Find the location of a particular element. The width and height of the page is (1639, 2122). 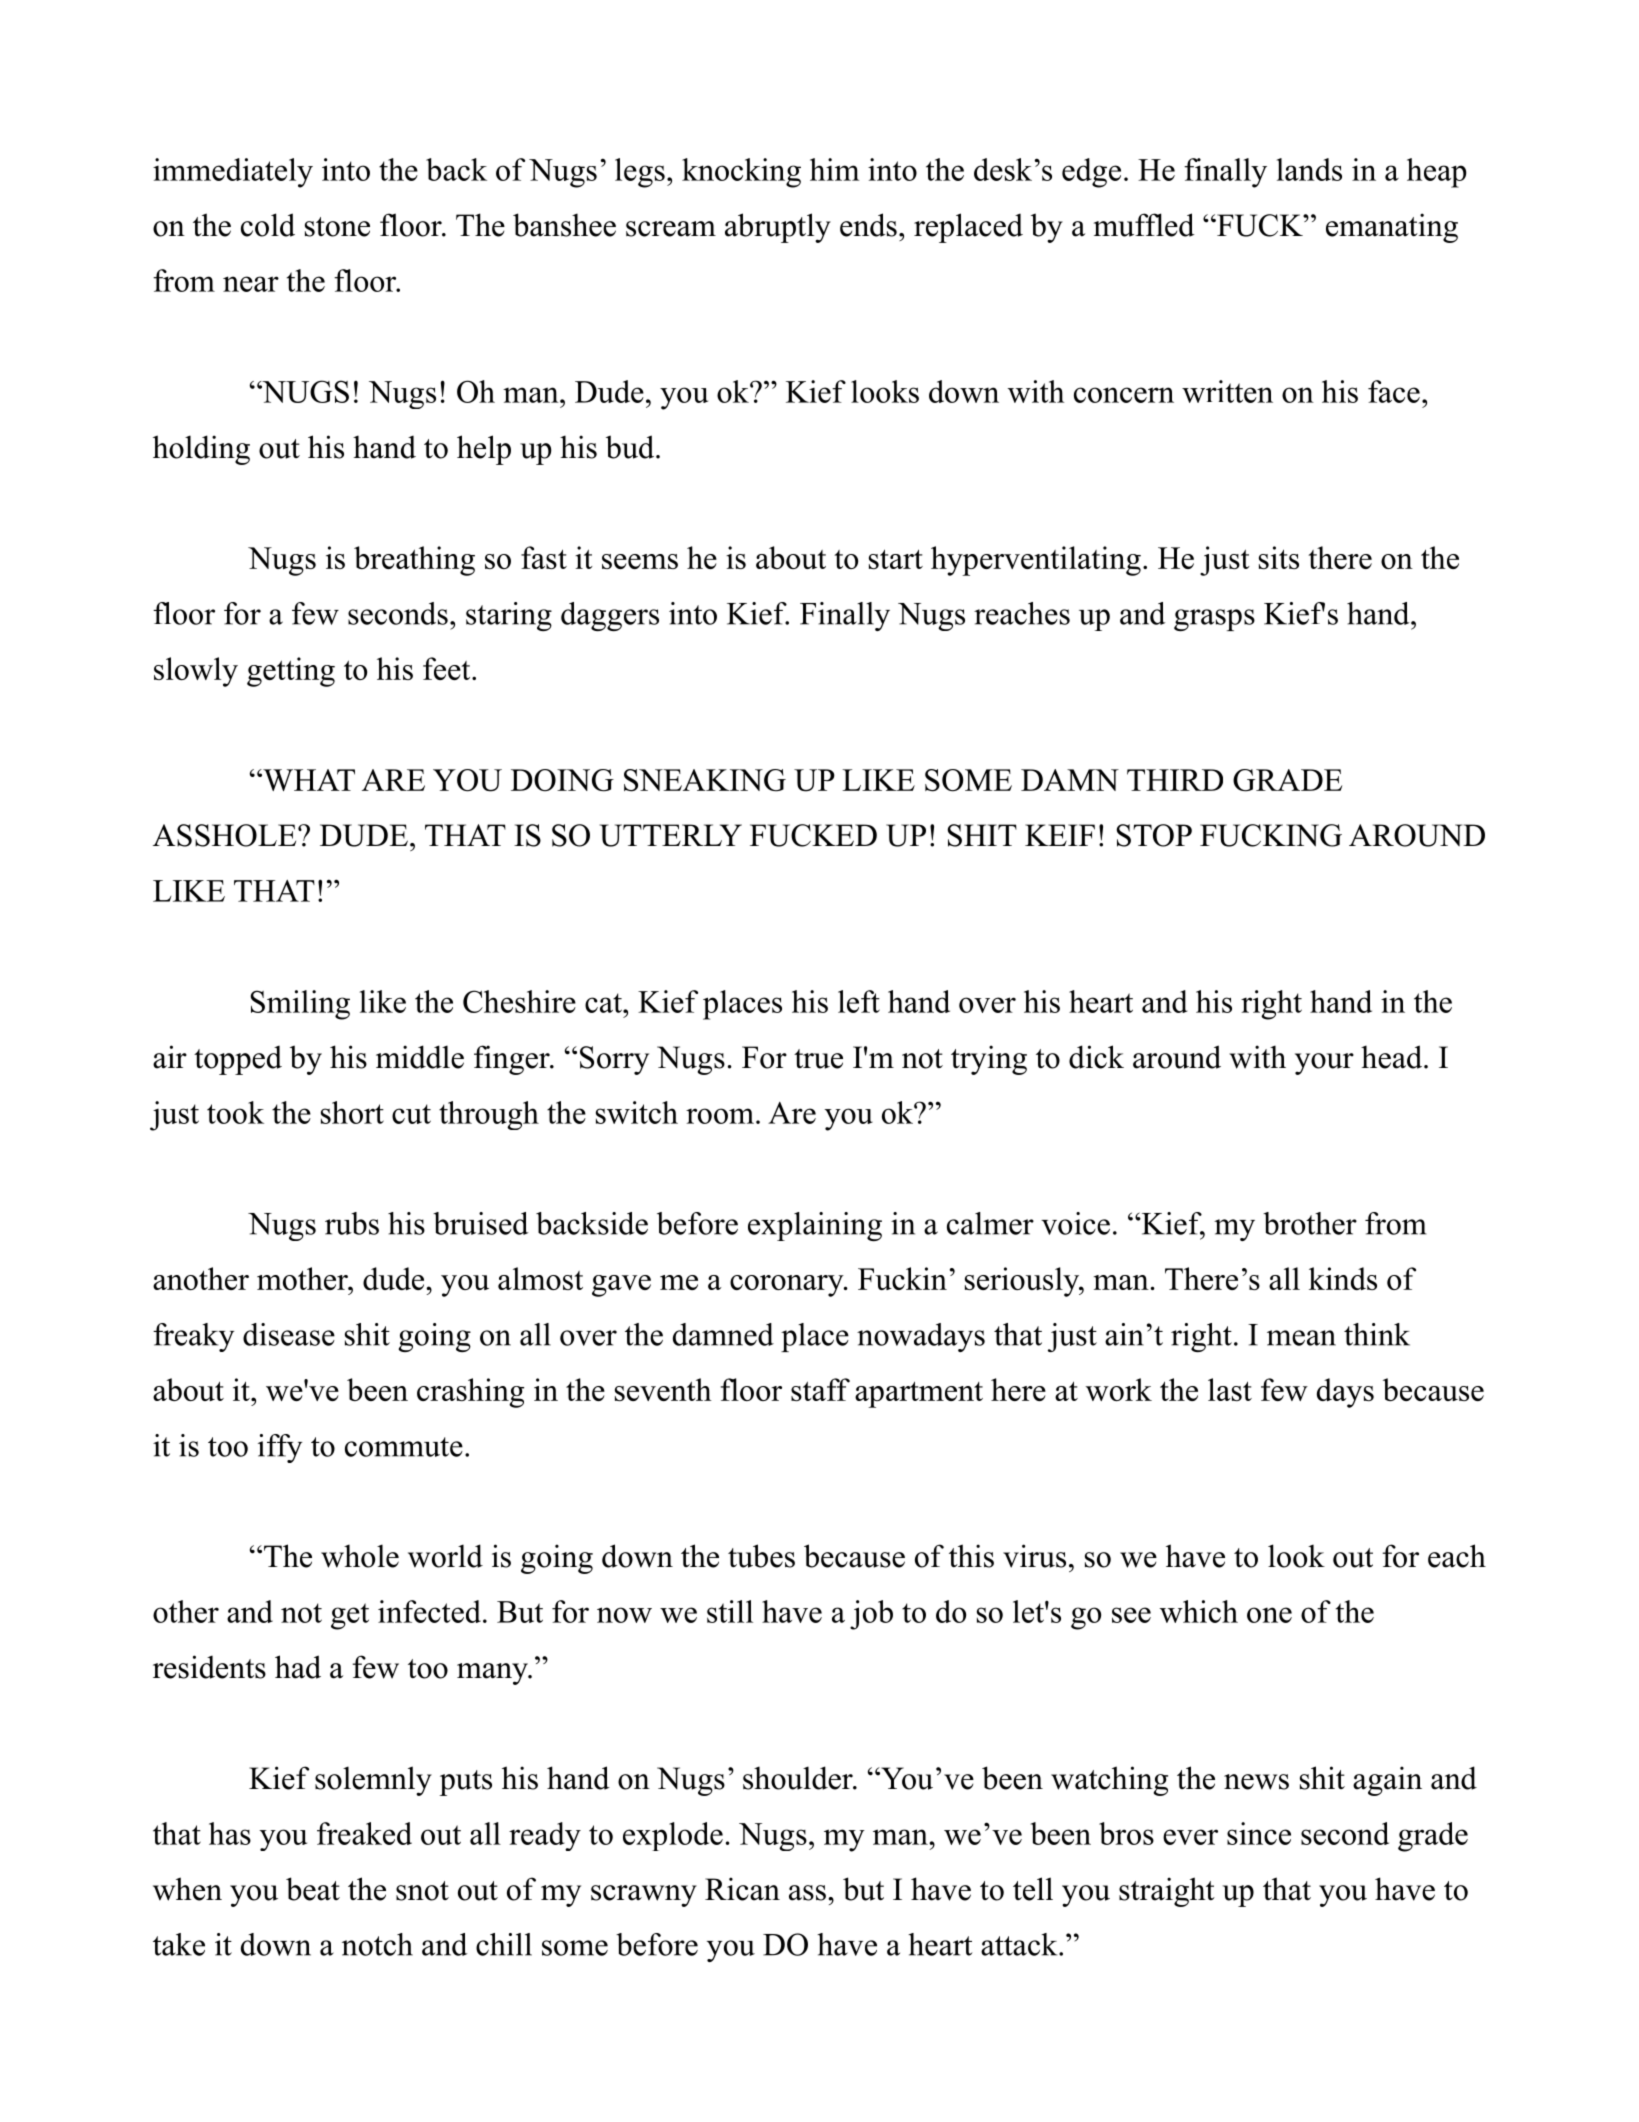

explaining is located at coordinates (815, 1226).
